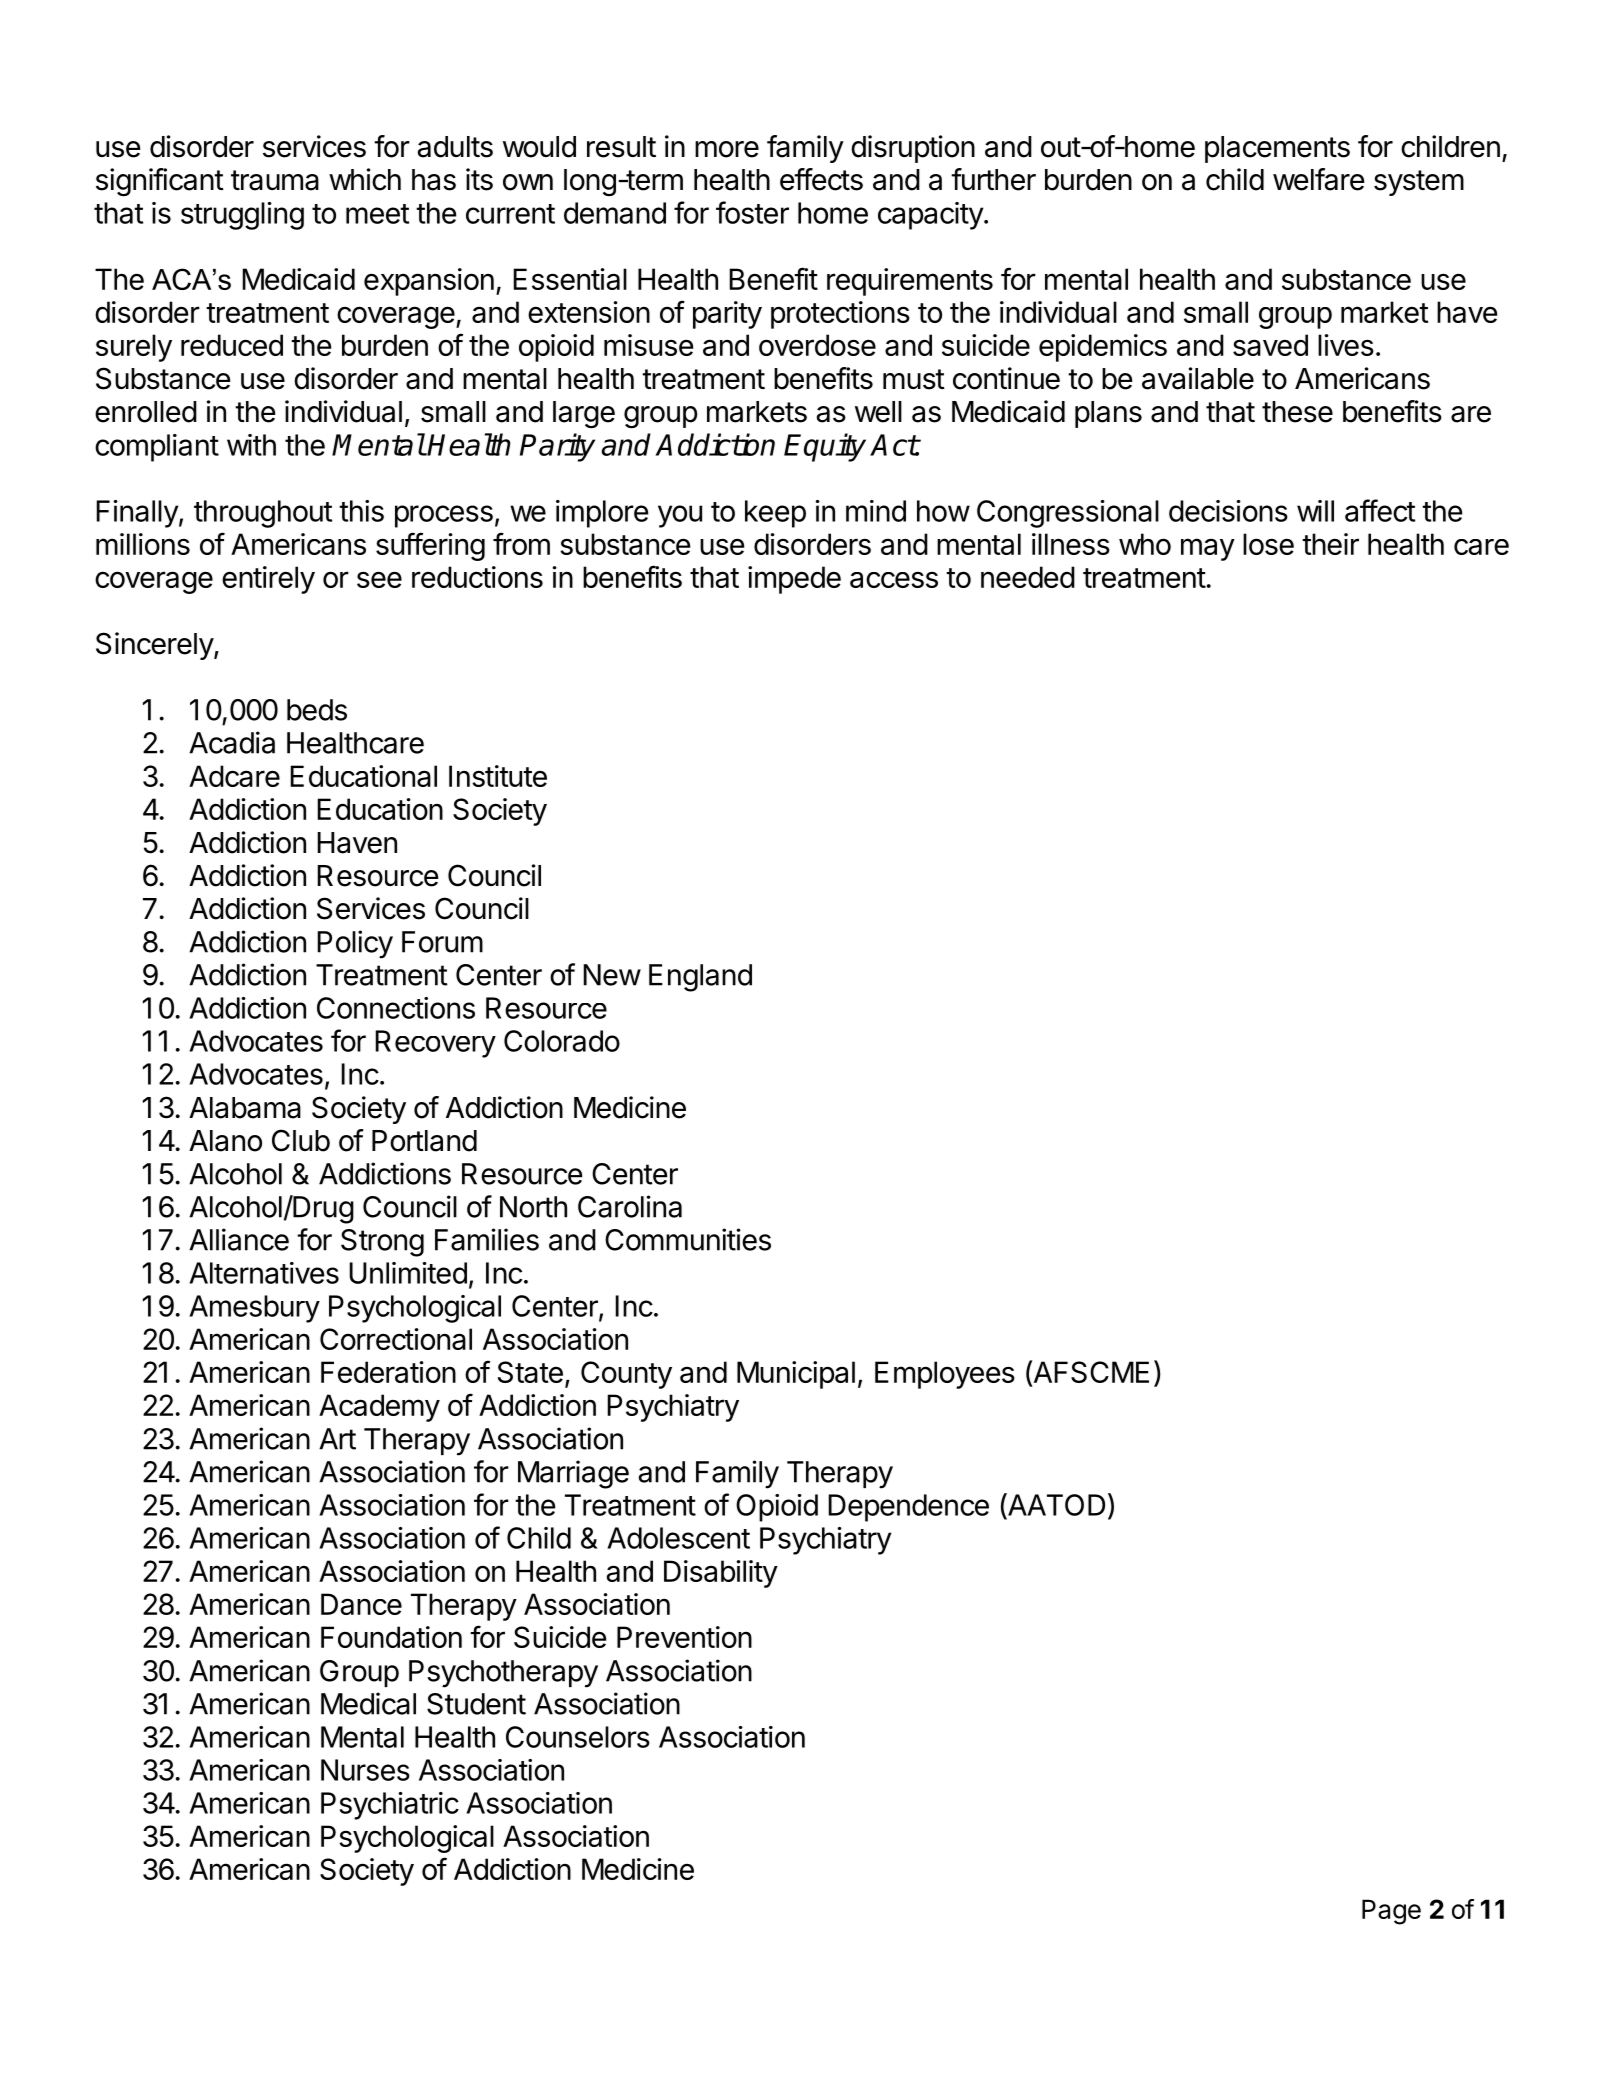 The width and height of the document is (1603, 2074). Describe the element at coordinates (700, 978) in the document. I see `England` at that location.
